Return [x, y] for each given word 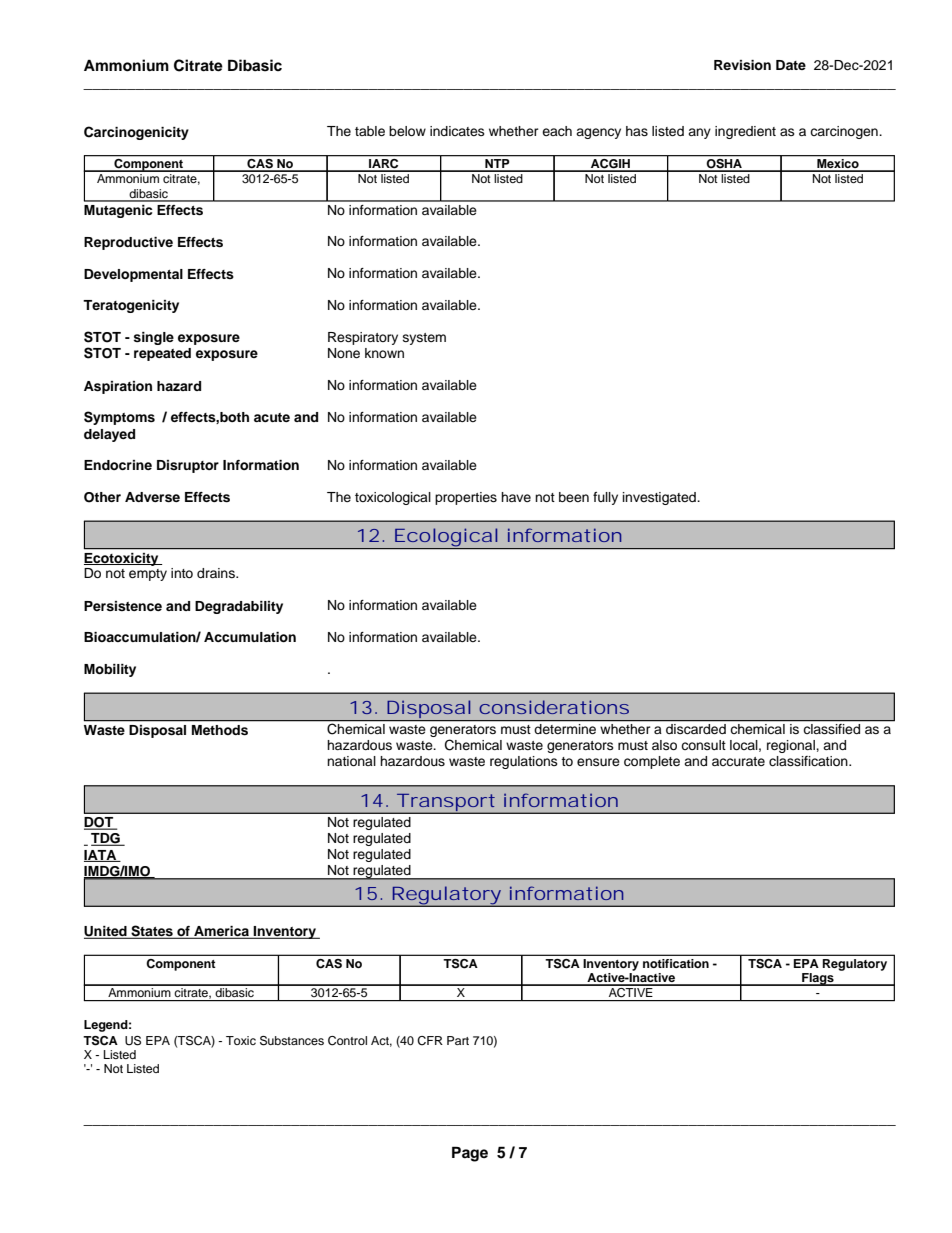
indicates [457, 131]
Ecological [445, 538]
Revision [742, 65]
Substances [292, 1041]
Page [470, 1154]
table [370, 131]
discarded [696, 729]
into [182, 573]
